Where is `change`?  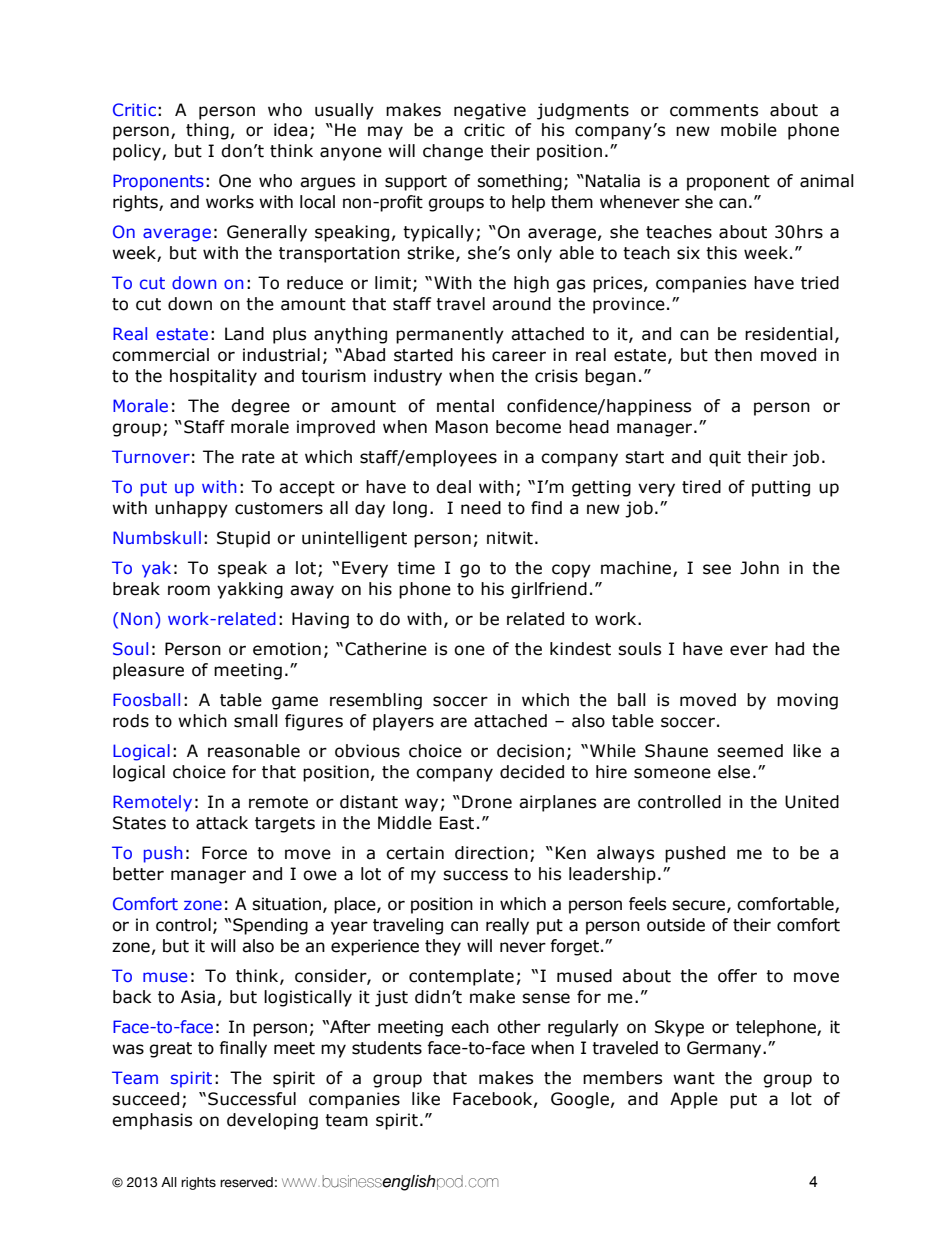 change is located at coordinates (453, 152).
